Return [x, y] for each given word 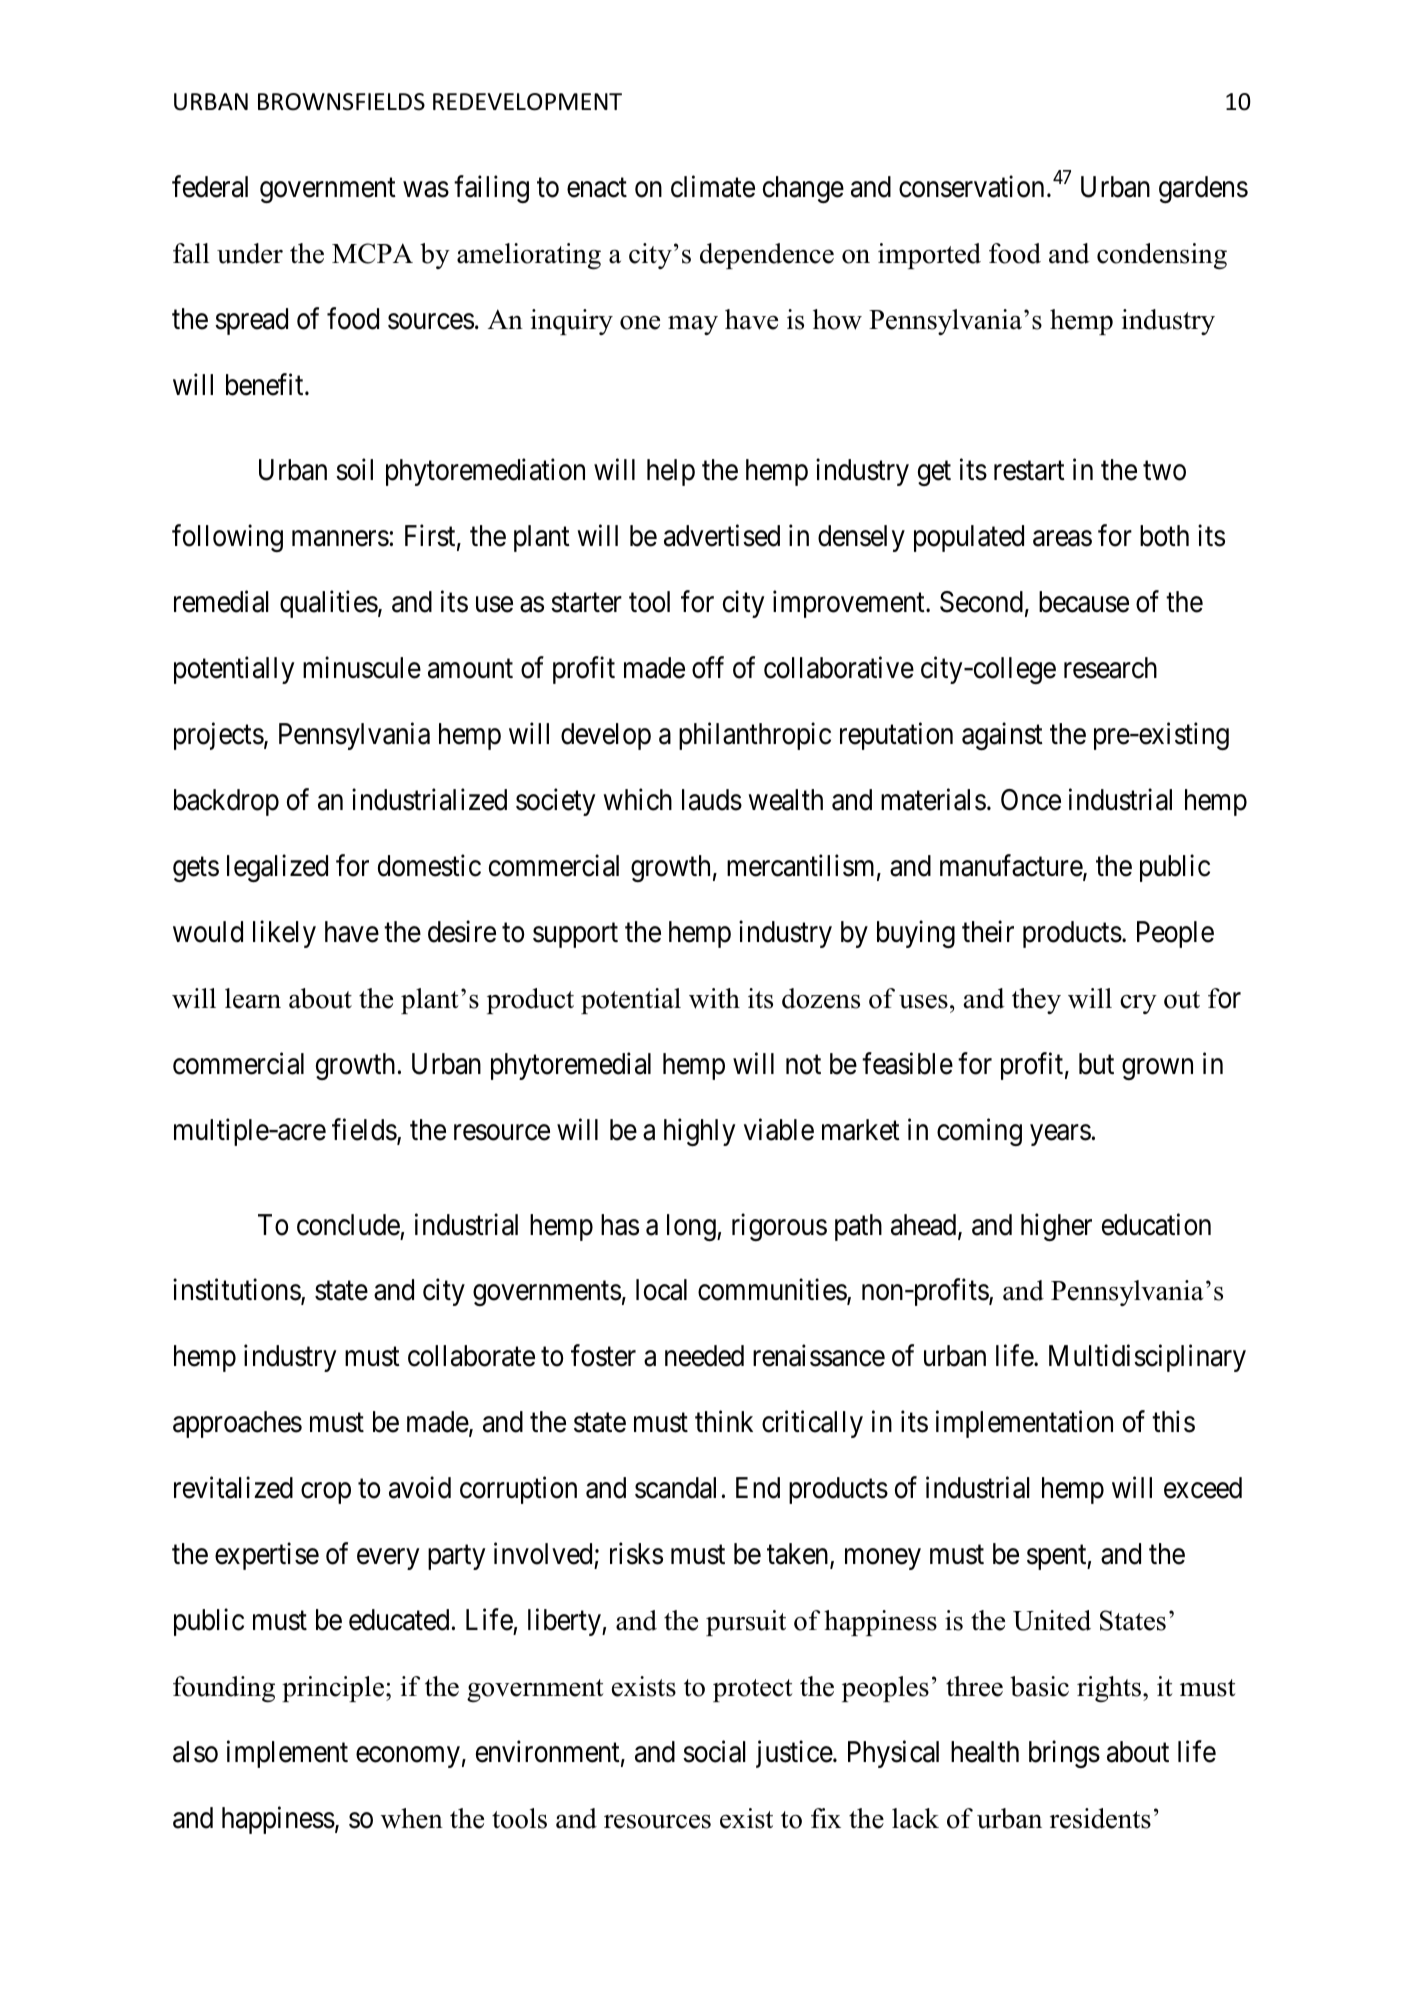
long [692, 1227]
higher [1056, 1227]
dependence [767, 256]
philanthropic [755, 736]
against [1002, 736]
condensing [1162, 256]
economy [408, 1757]
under [250, 253]
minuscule [362, 668]
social [714, 1752]
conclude [348, 1225]
